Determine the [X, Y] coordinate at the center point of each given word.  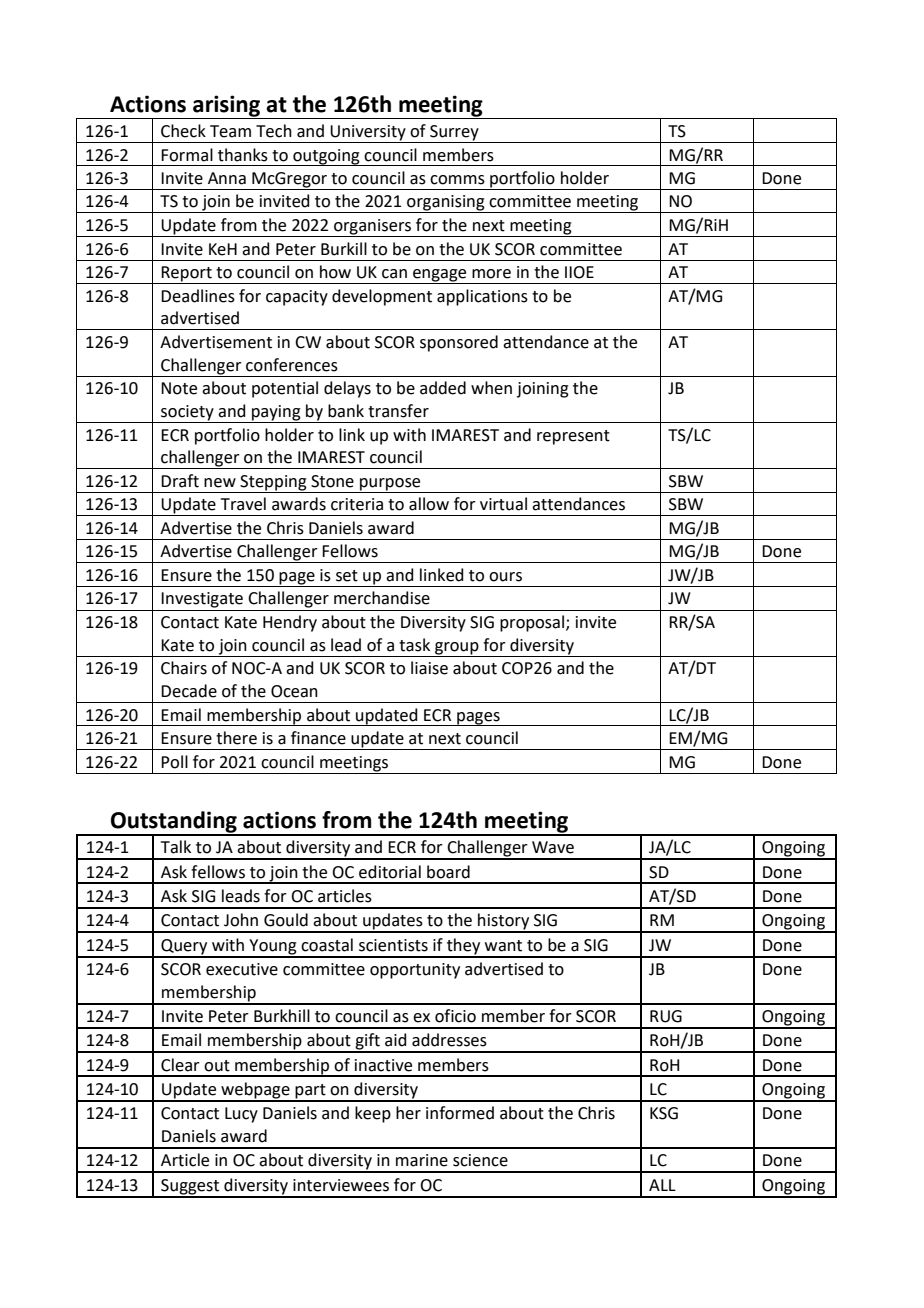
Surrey [454, 134]
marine [422, 1160]
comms [457, 180]
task [414, 645]
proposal [533, 623]
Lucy [241, 1115]
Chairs [184, 668]
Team [230, 131]
